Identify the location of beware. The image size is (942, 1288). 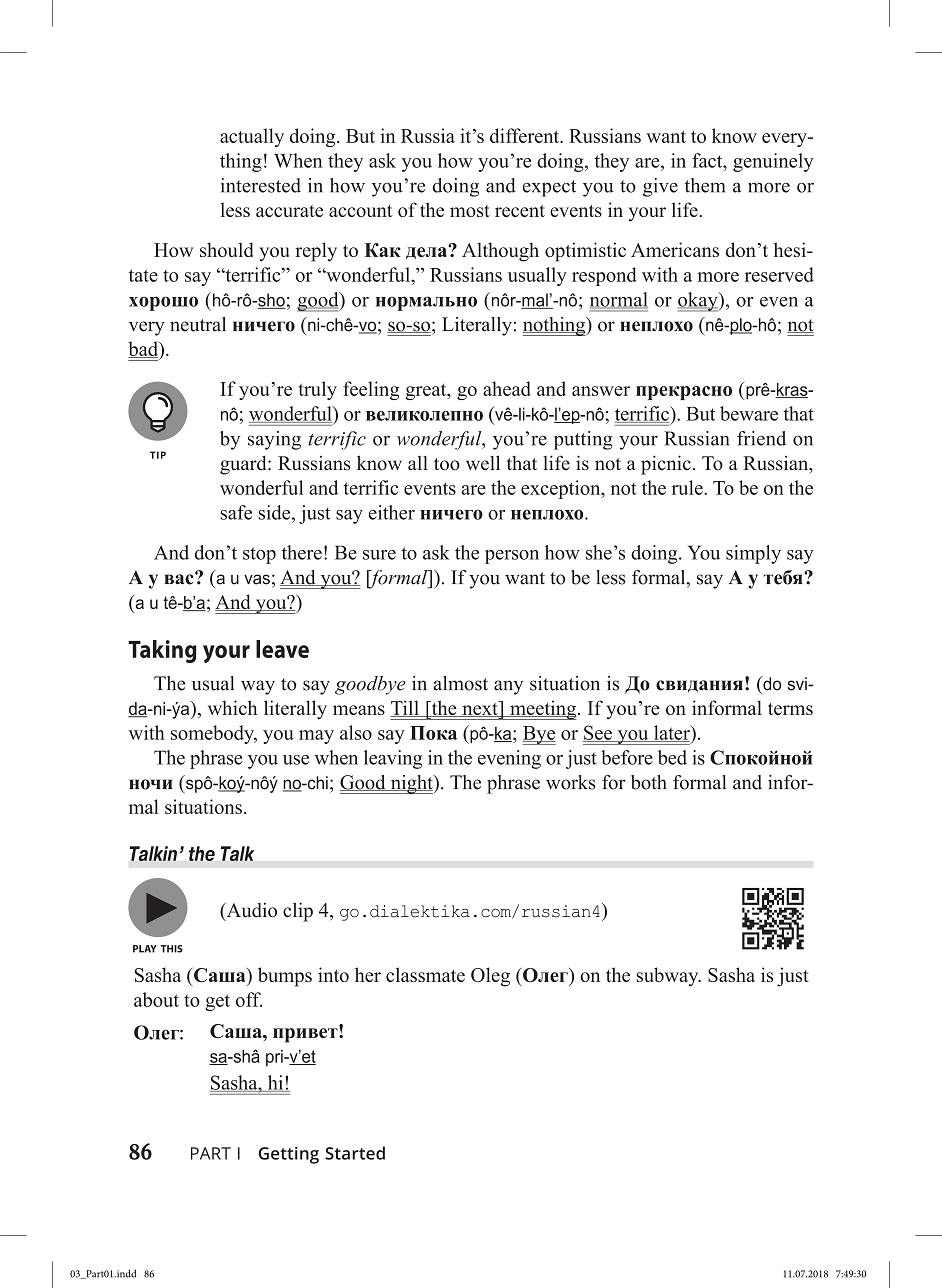
(749, 413).
